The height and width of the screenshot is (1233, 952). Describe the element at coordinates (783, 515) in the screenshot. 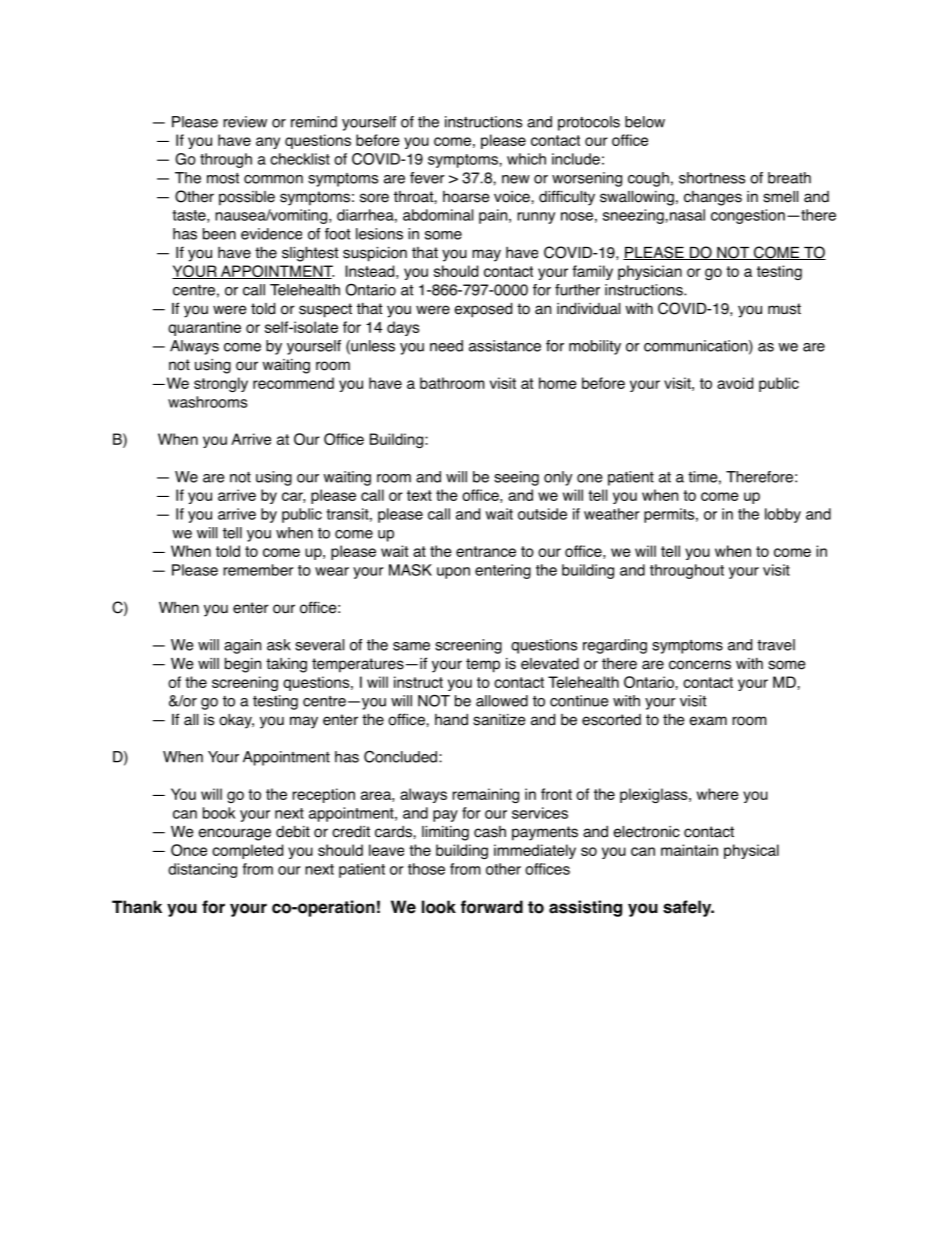

I see `lobby` at that location.
